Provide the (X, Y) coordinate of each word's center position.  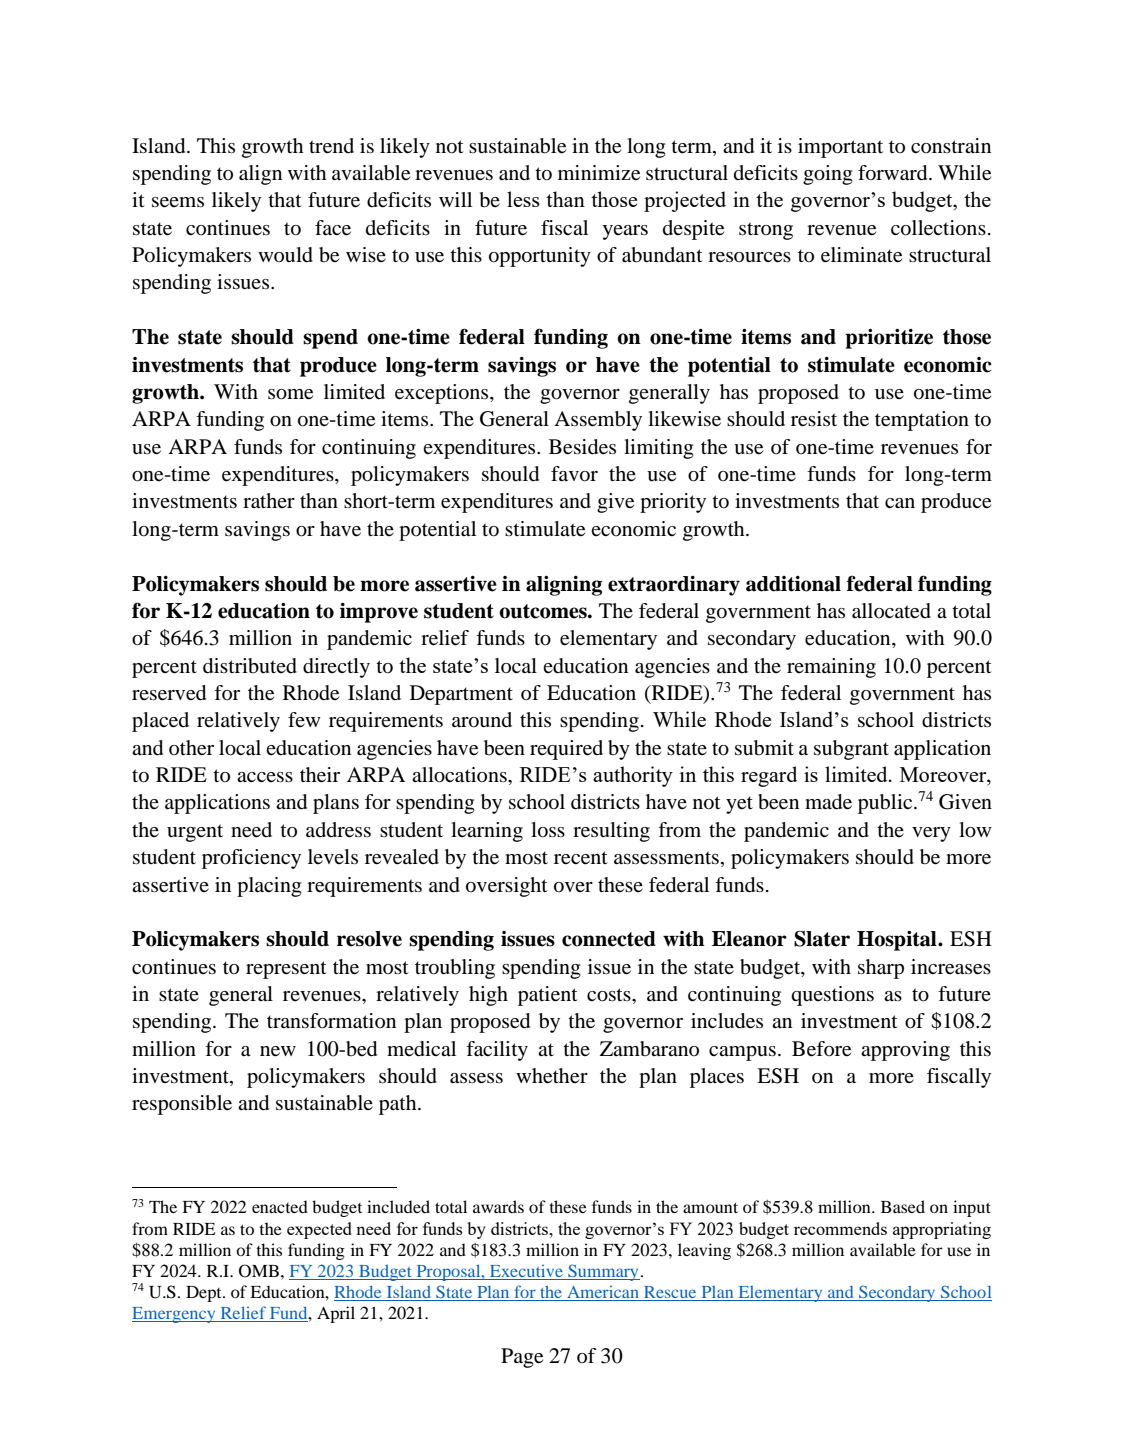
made (828, 802)
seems (178, 202)
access (265, 777)
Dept (205, 1294)
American (603, 1292)
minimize (599, 173)
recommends (840, 1228)
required (566, 750)
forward (894, 173)
